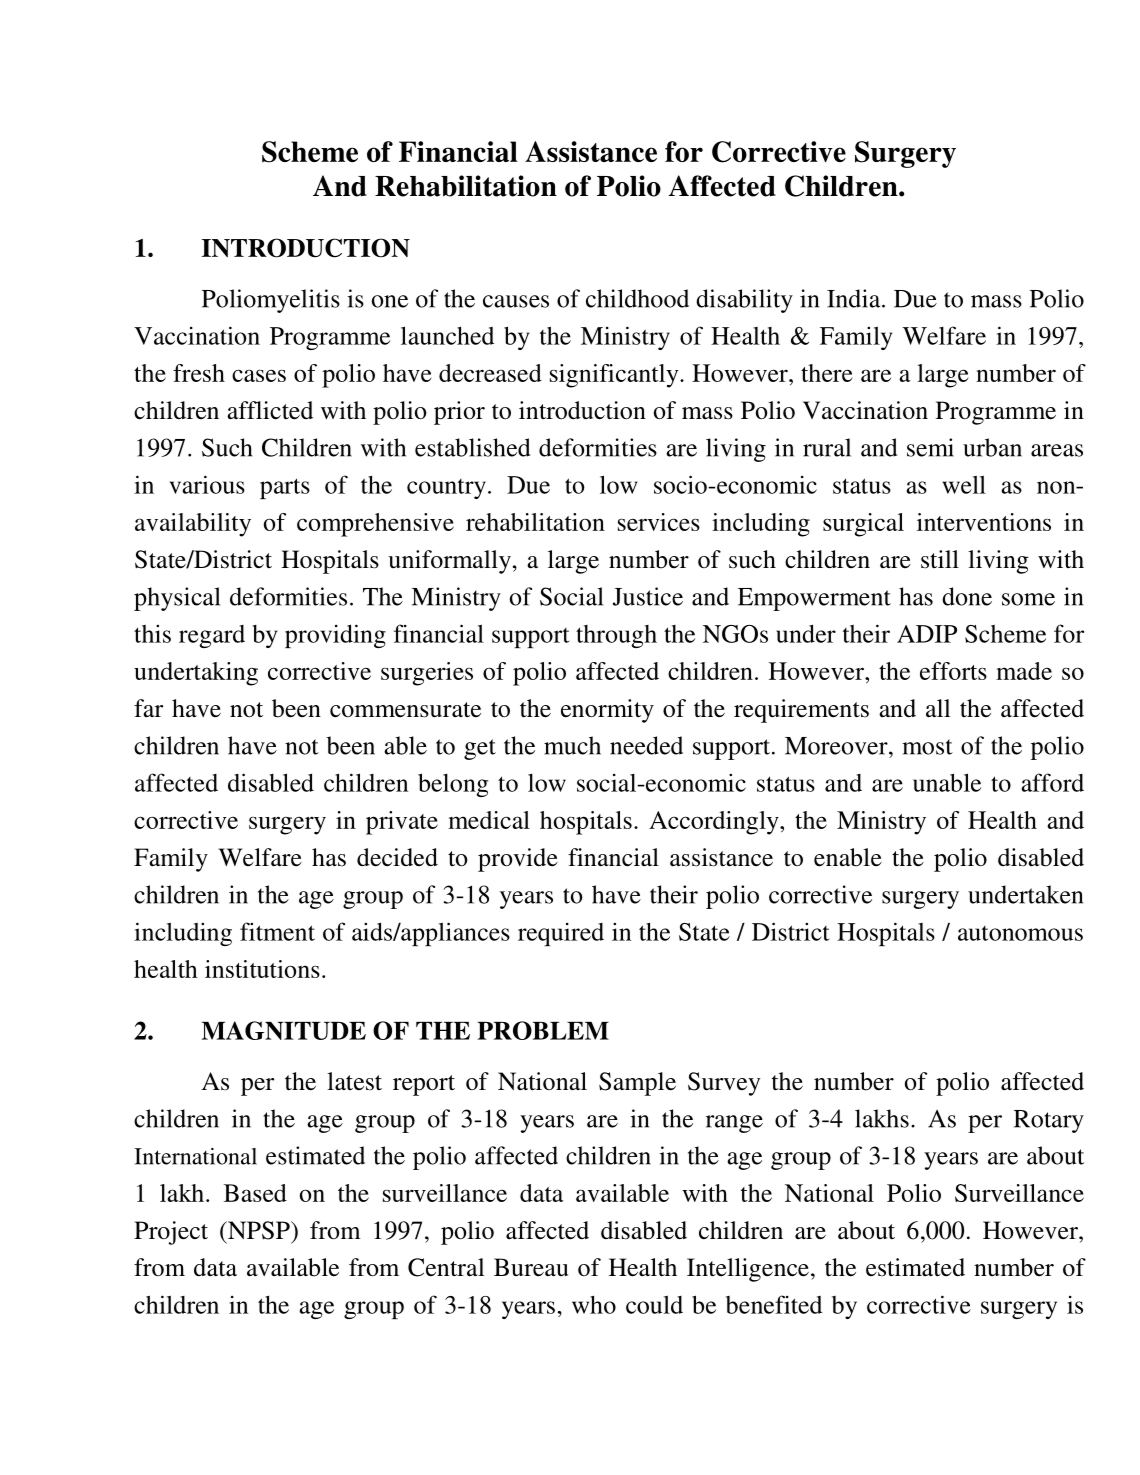 The height and width of the page is (1475, 1140). What do you see at coordinates (1020, 933) in the page?
I see `autonomous` at bounding box center [1020, 933].
